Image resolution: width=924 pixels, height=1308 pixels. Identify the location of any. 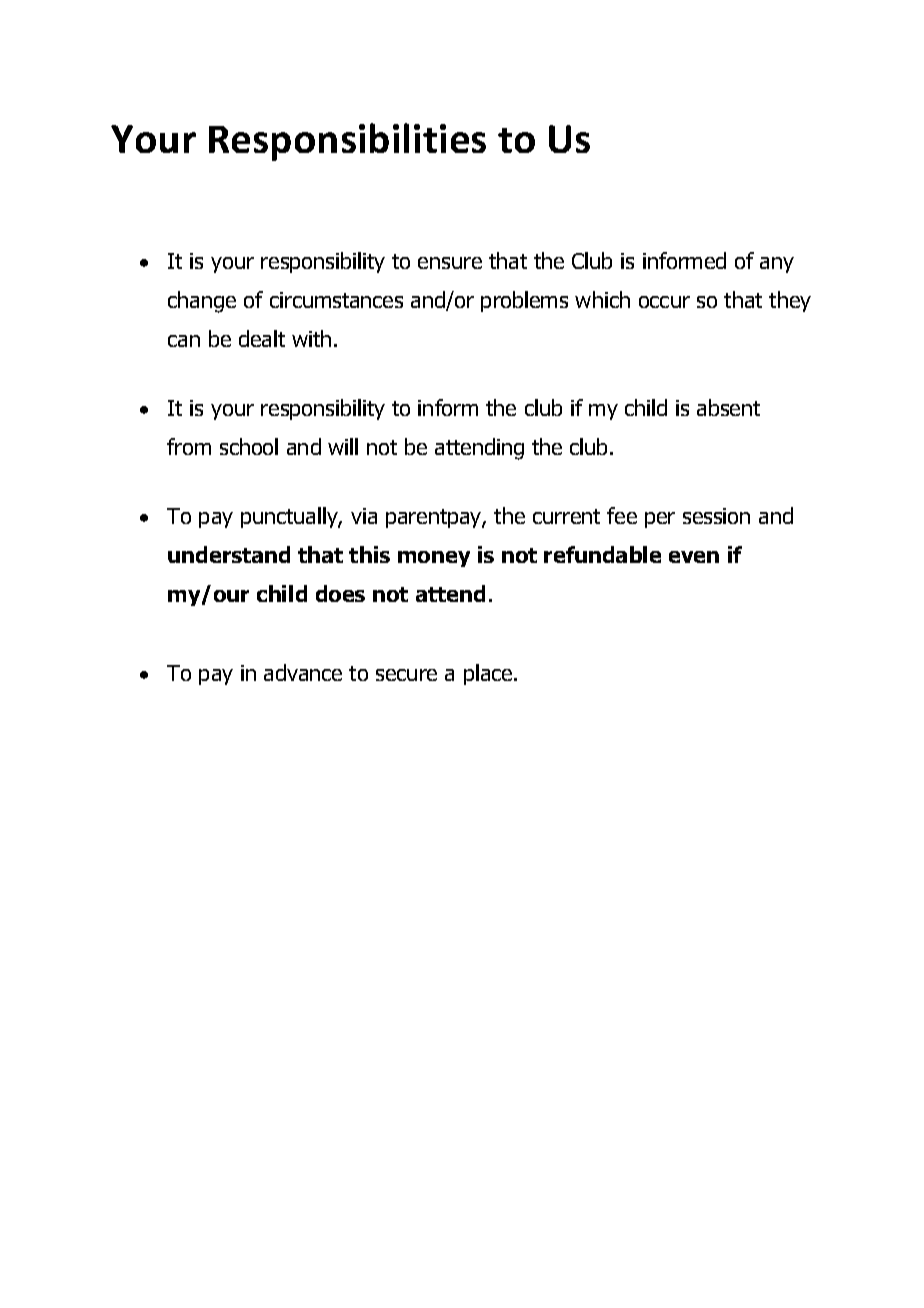
(777, 265).
